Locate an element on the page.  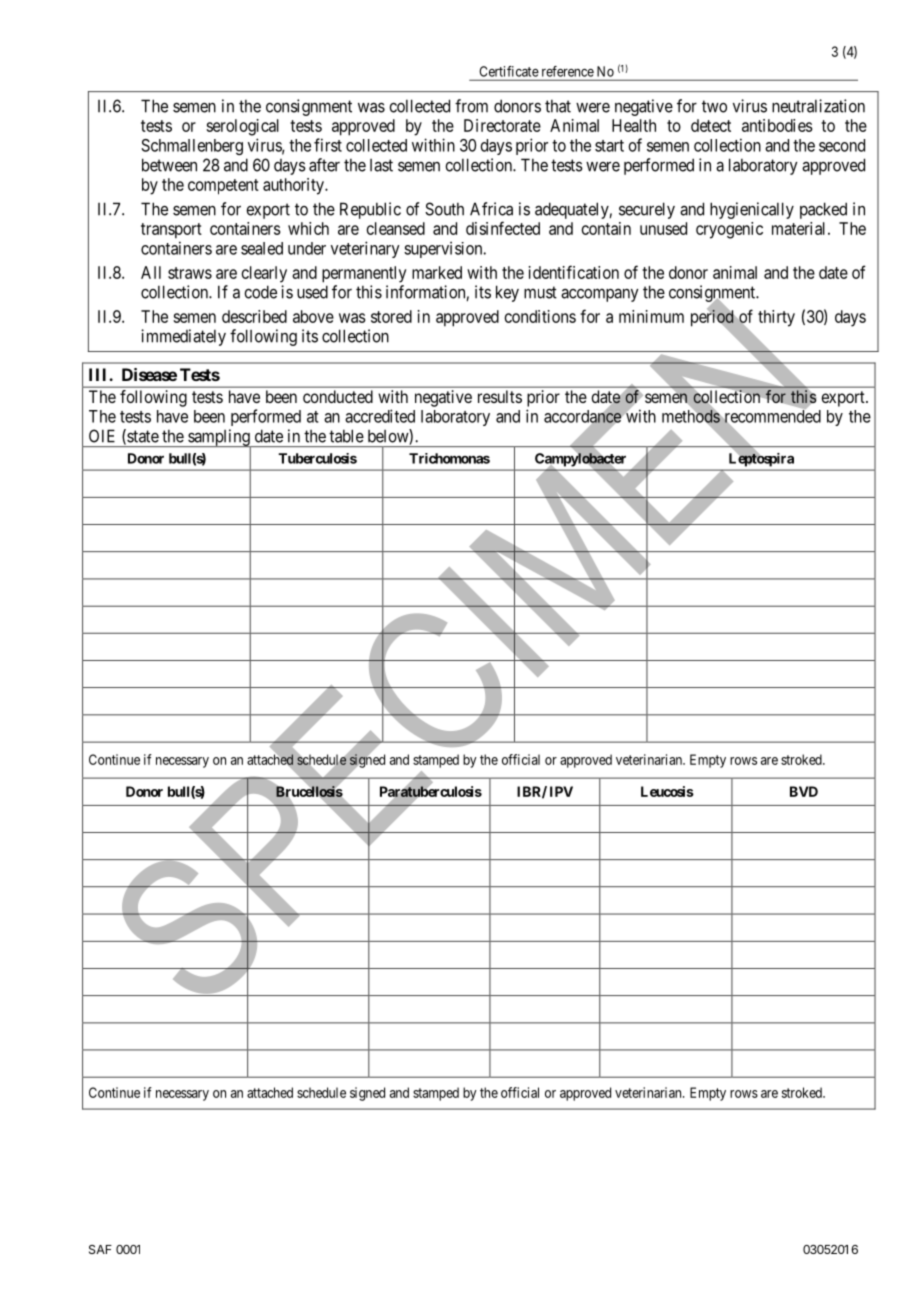
results is located at coordinates (500, 396).
